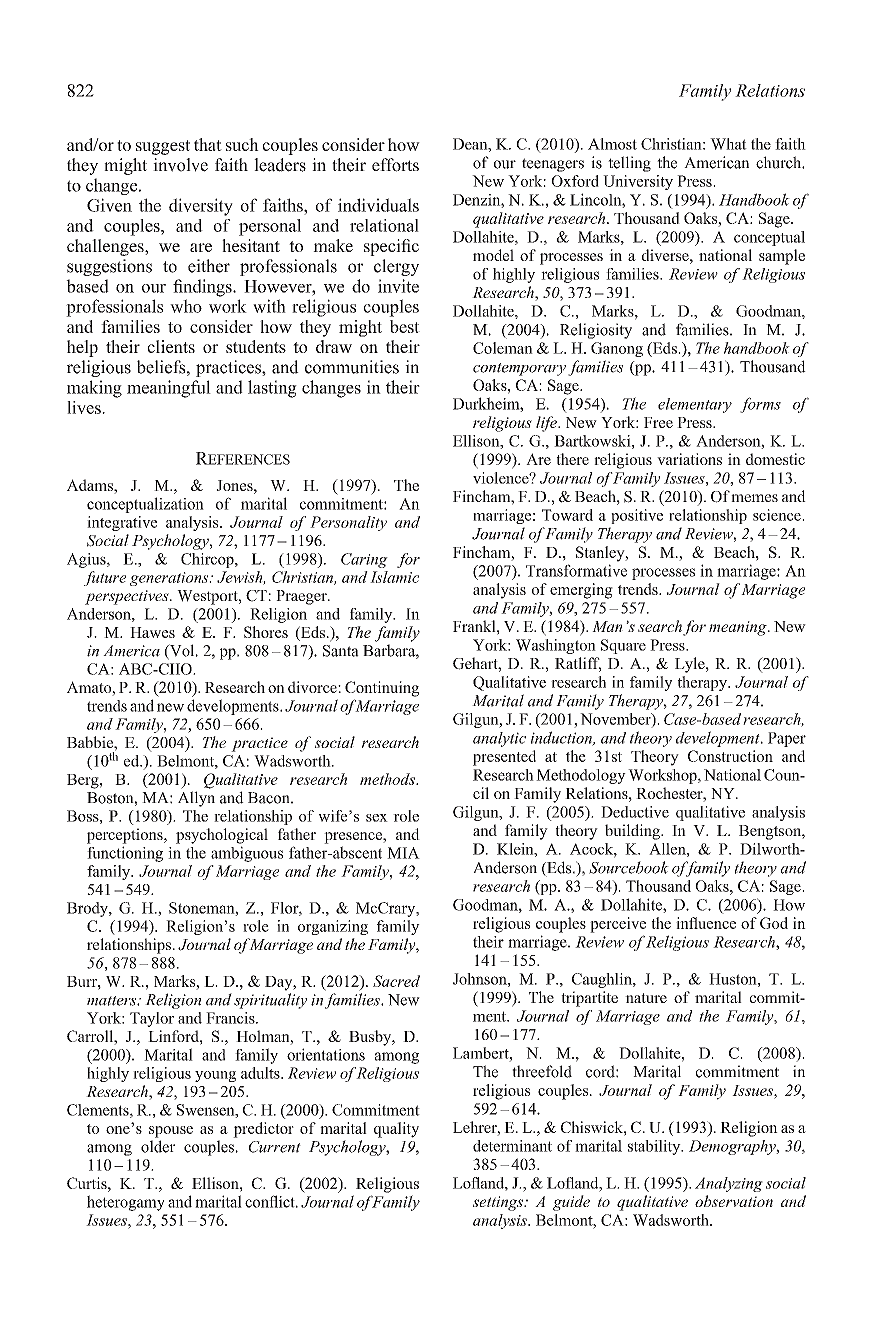 The width and height of the screenshot is (896, 1332). I want to click on Continuing, so click(382, 689).
